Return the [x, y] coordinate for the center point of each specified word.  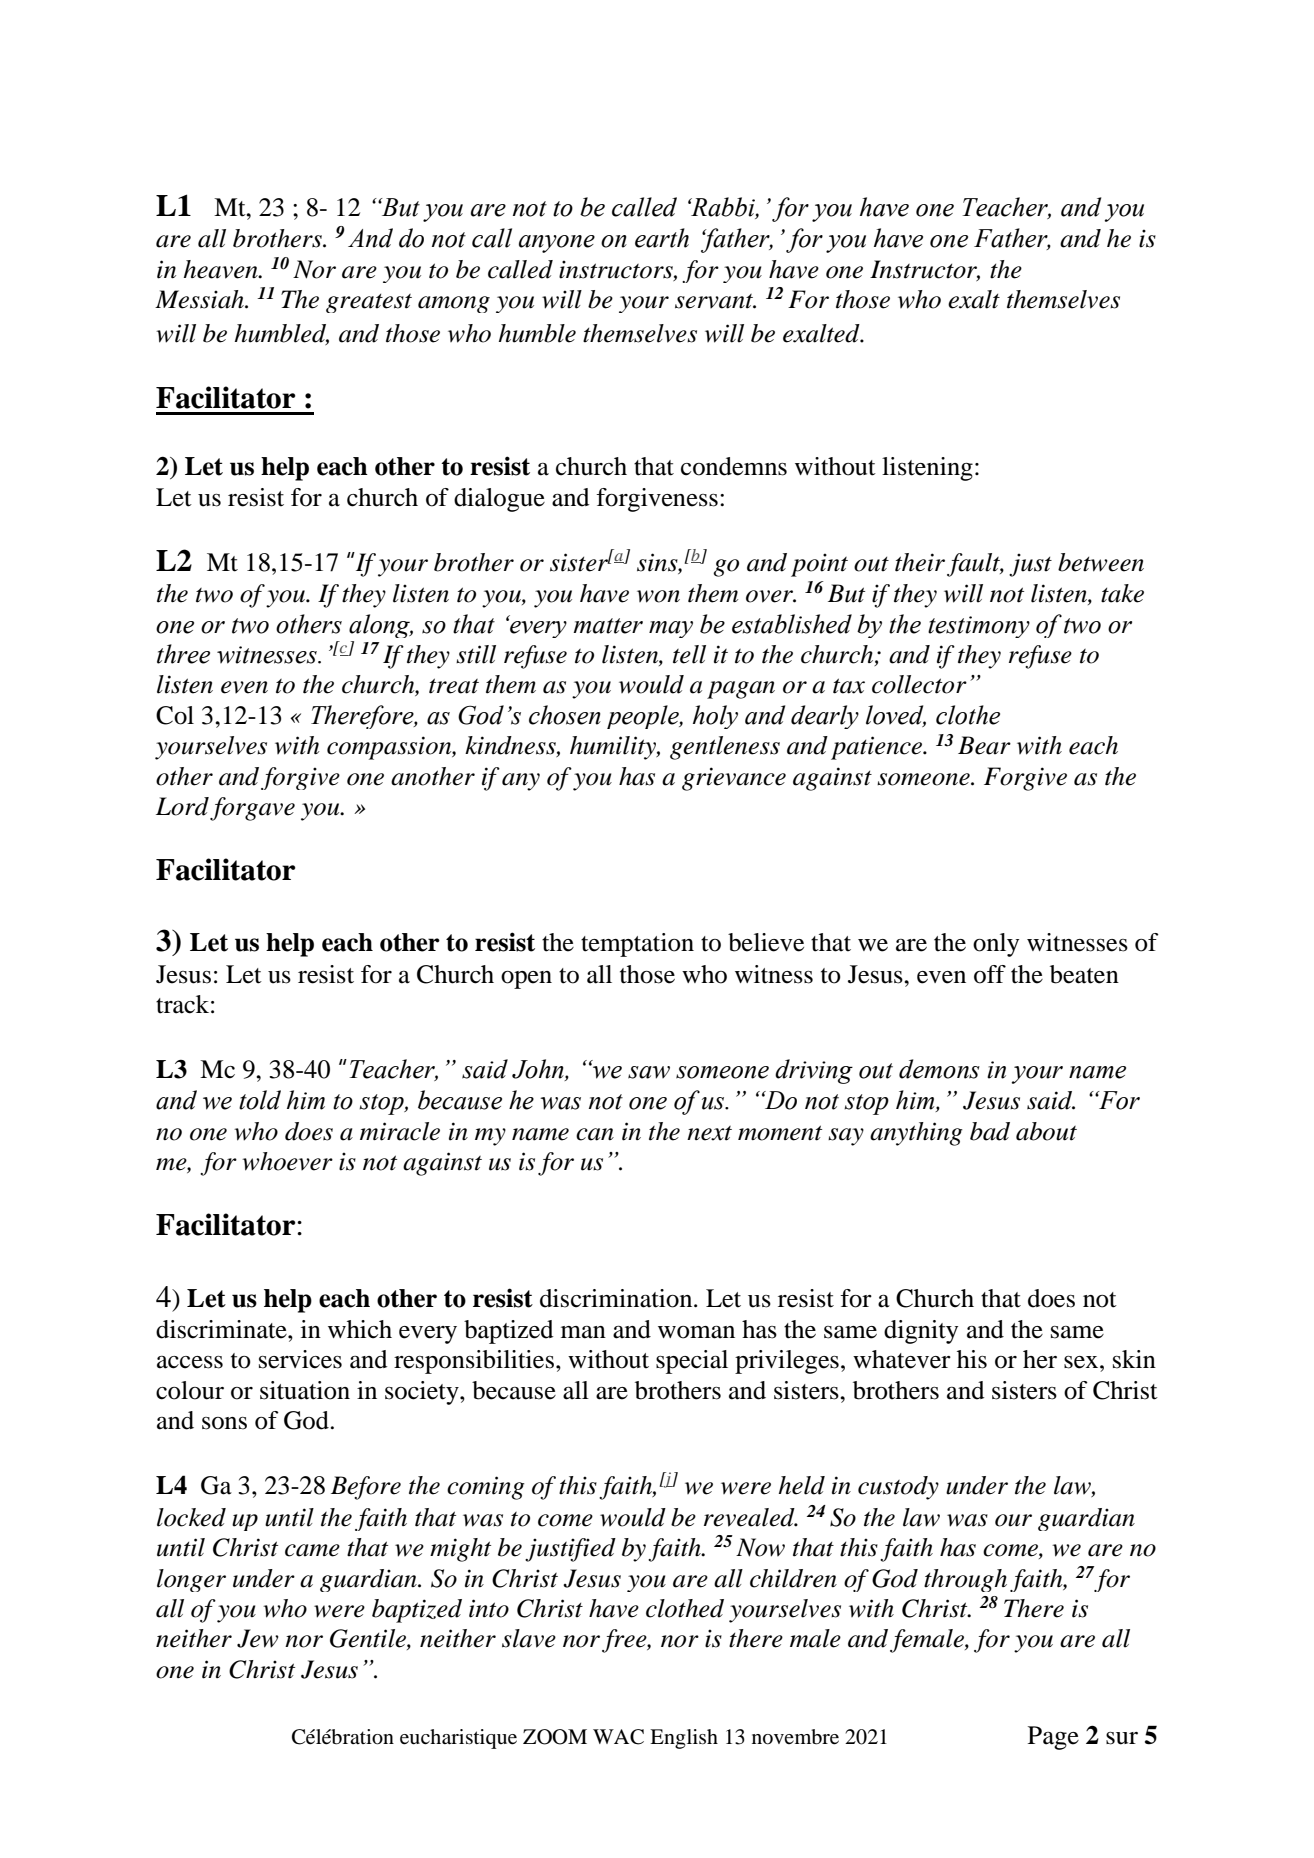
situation [305, 1390]
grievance [734, 779]
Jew [258, 1638]
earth [662, 238]
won [658, 596]
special [692, 1362]
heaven [222, 269]
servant [715, 301]
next [709, 1133]
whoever [287, 1161]
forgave [252, 809]
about [1046, 1131]
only [996, 945]
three [183, 654]
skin [1134, 1359]
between [1101, 562]
